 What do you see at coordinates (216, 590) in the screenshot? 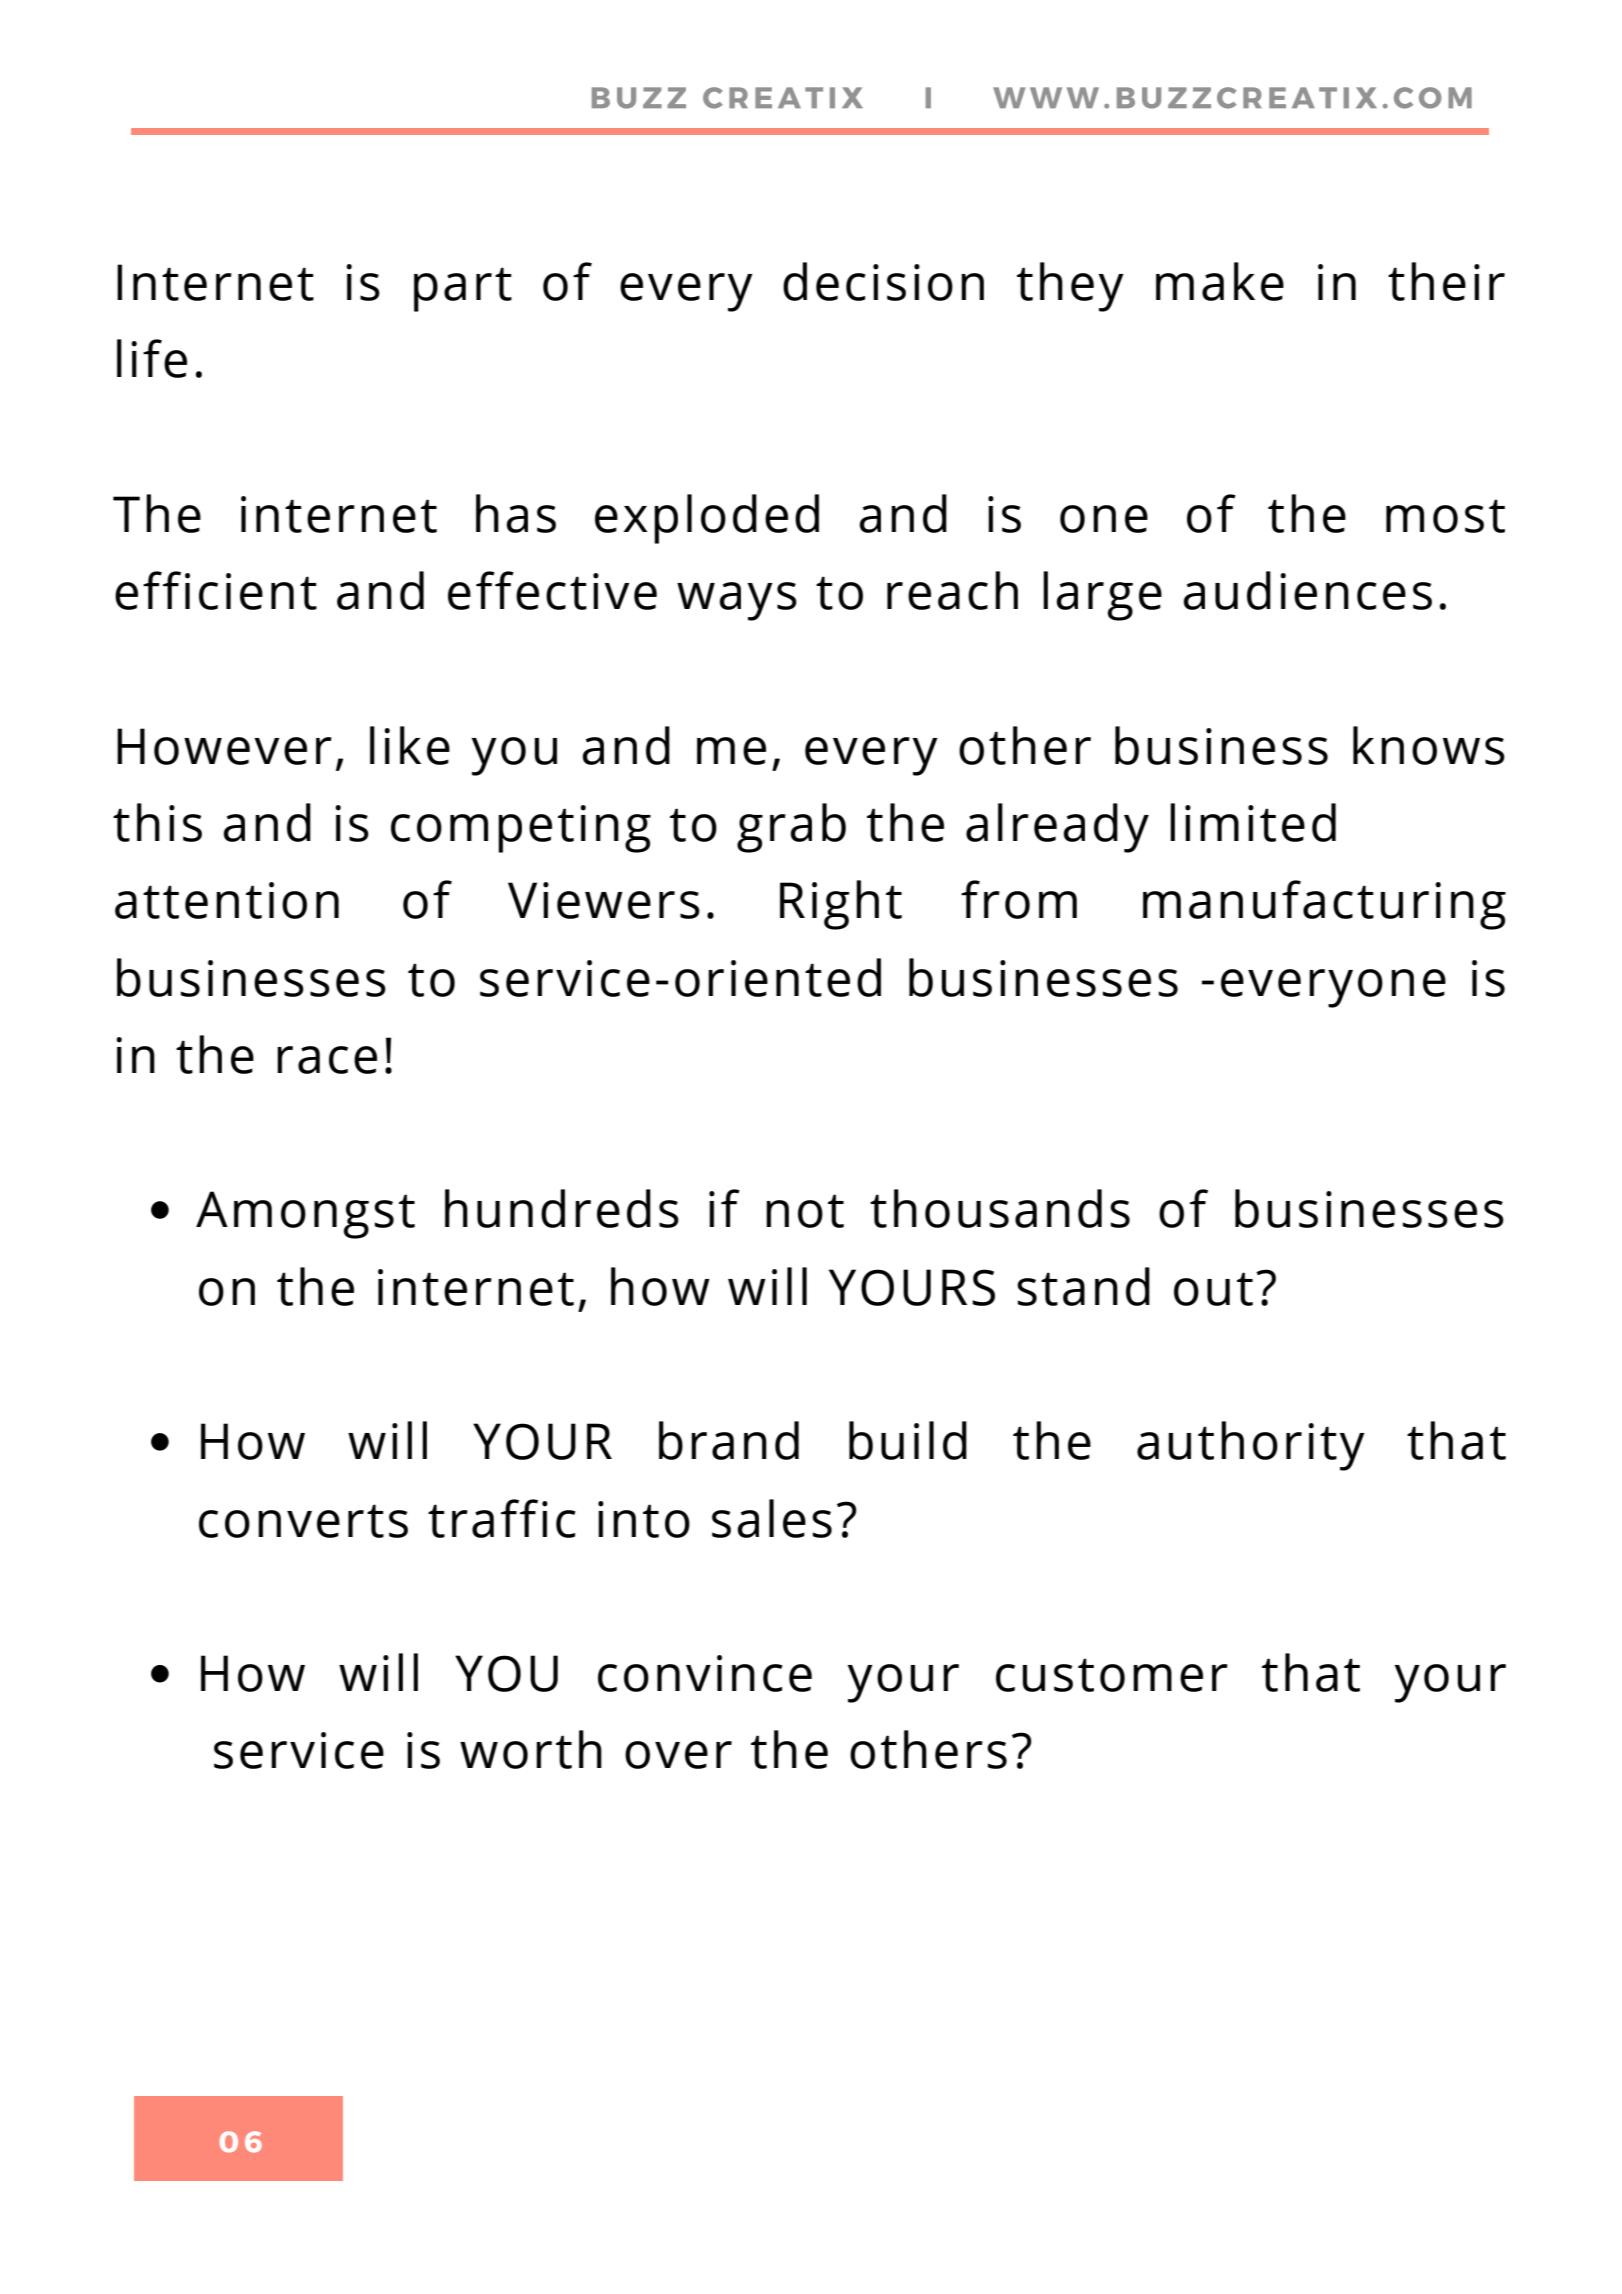
I see `efficient` at bounding box center [216, 590].
